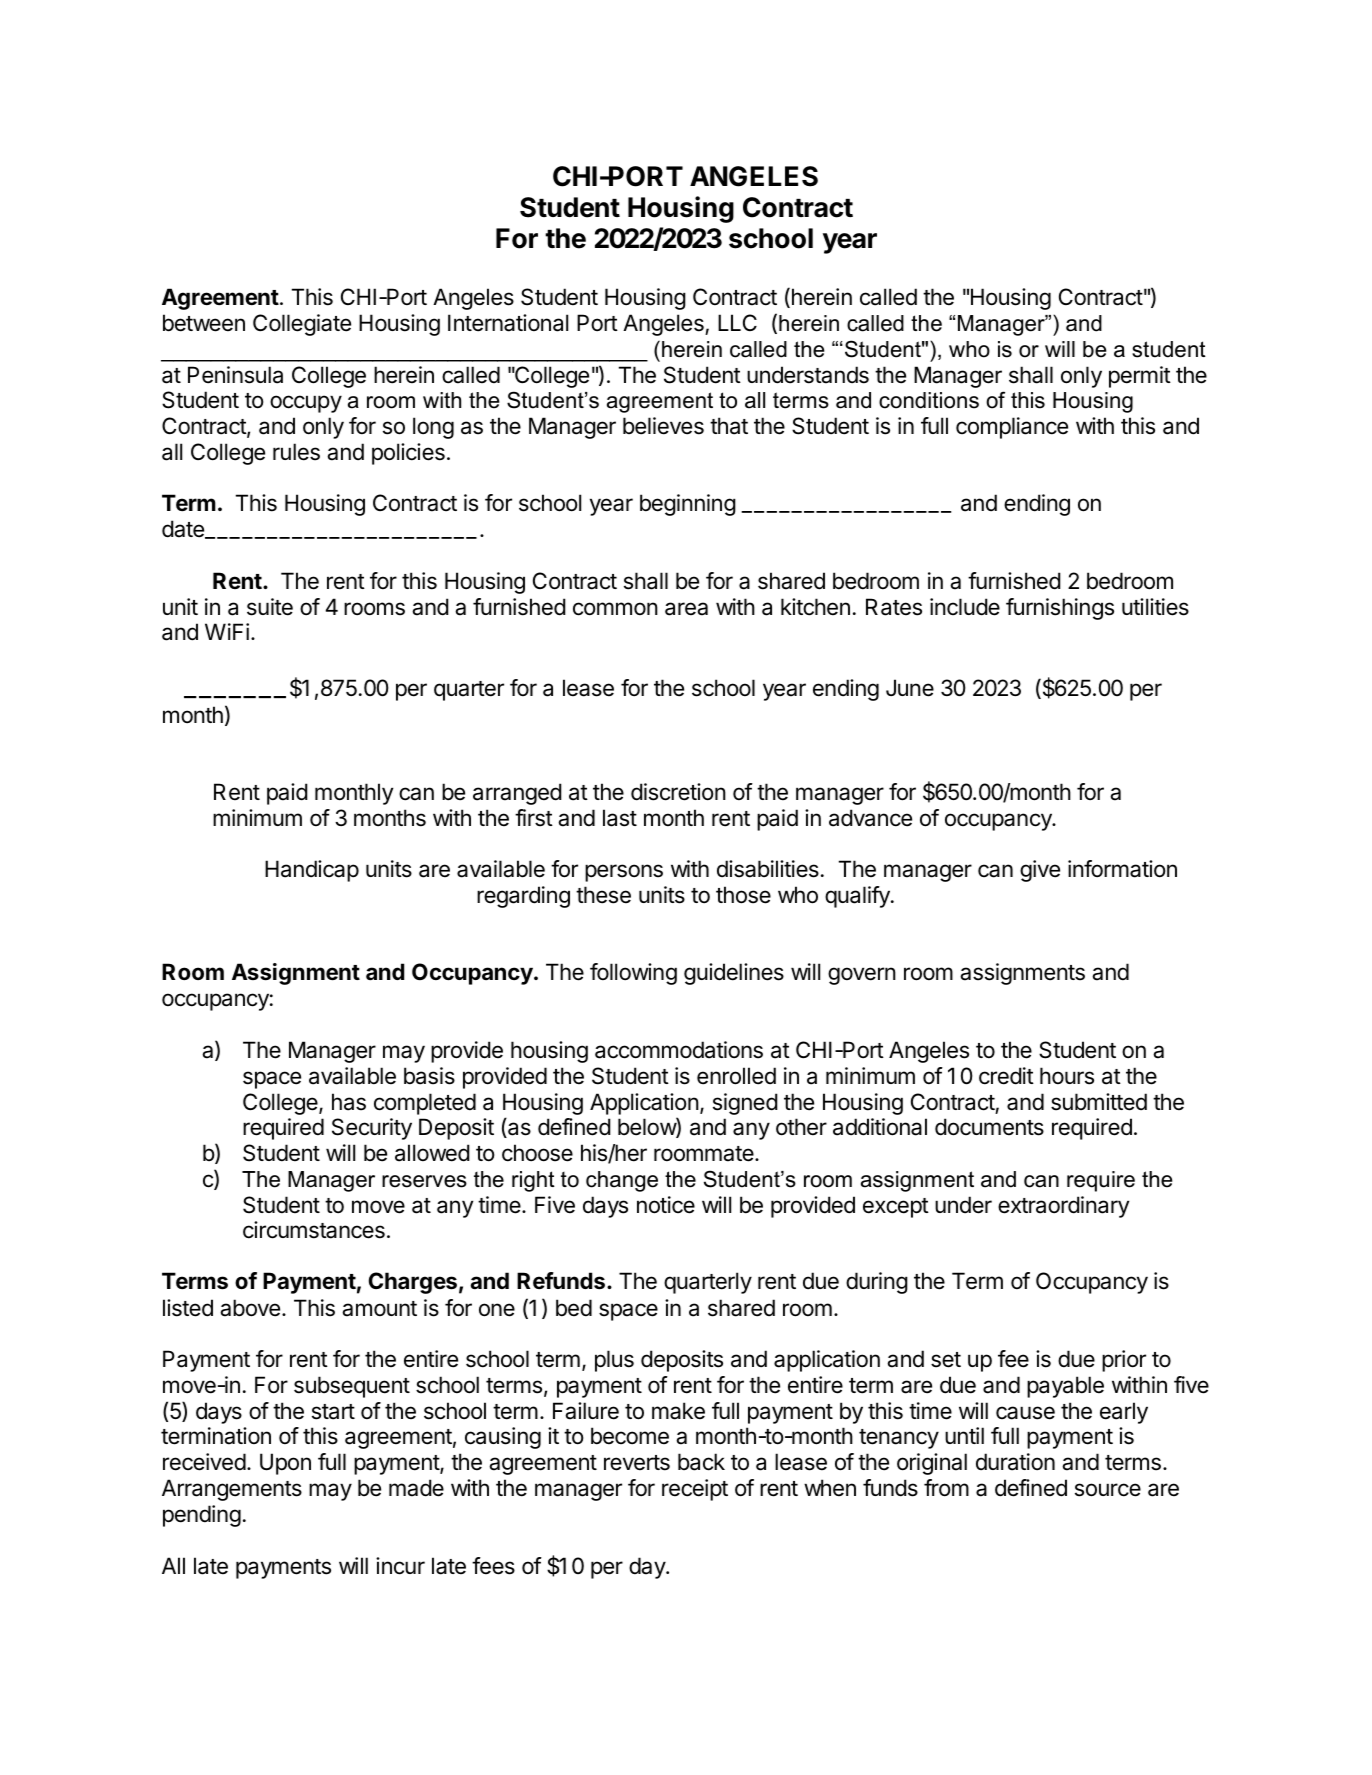  What do you see at coordinates (1140, 377) in the screenshot?
I see `permit` at bounding box center [1140, 377].
